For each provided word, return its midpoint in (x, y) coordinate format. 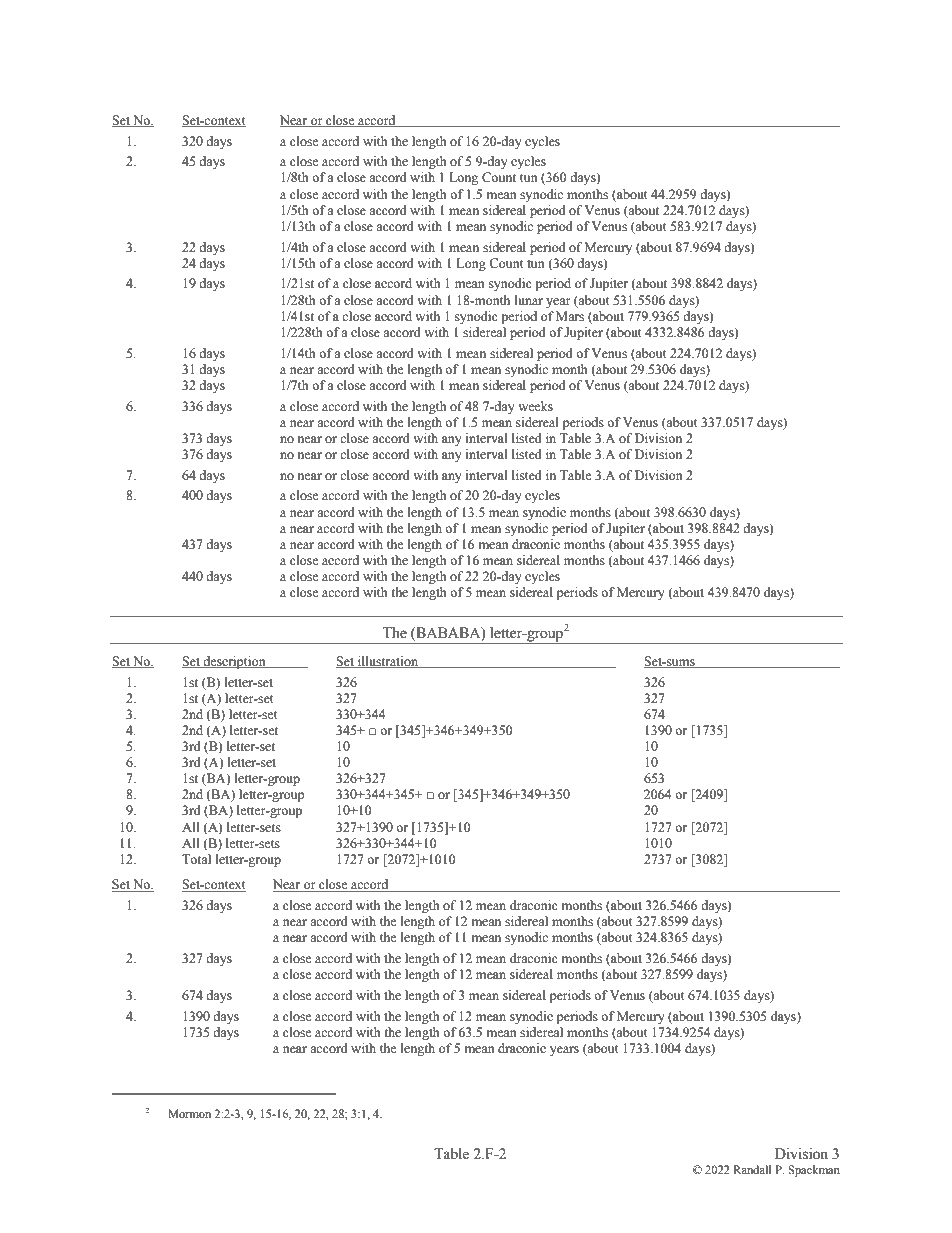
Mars (570, 316)
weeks (535, 406)
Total (196, 859)
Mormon (189, 1113)
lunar (529, 300)
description (234, 662)
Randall (752, 1169)
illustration (388, 662)
